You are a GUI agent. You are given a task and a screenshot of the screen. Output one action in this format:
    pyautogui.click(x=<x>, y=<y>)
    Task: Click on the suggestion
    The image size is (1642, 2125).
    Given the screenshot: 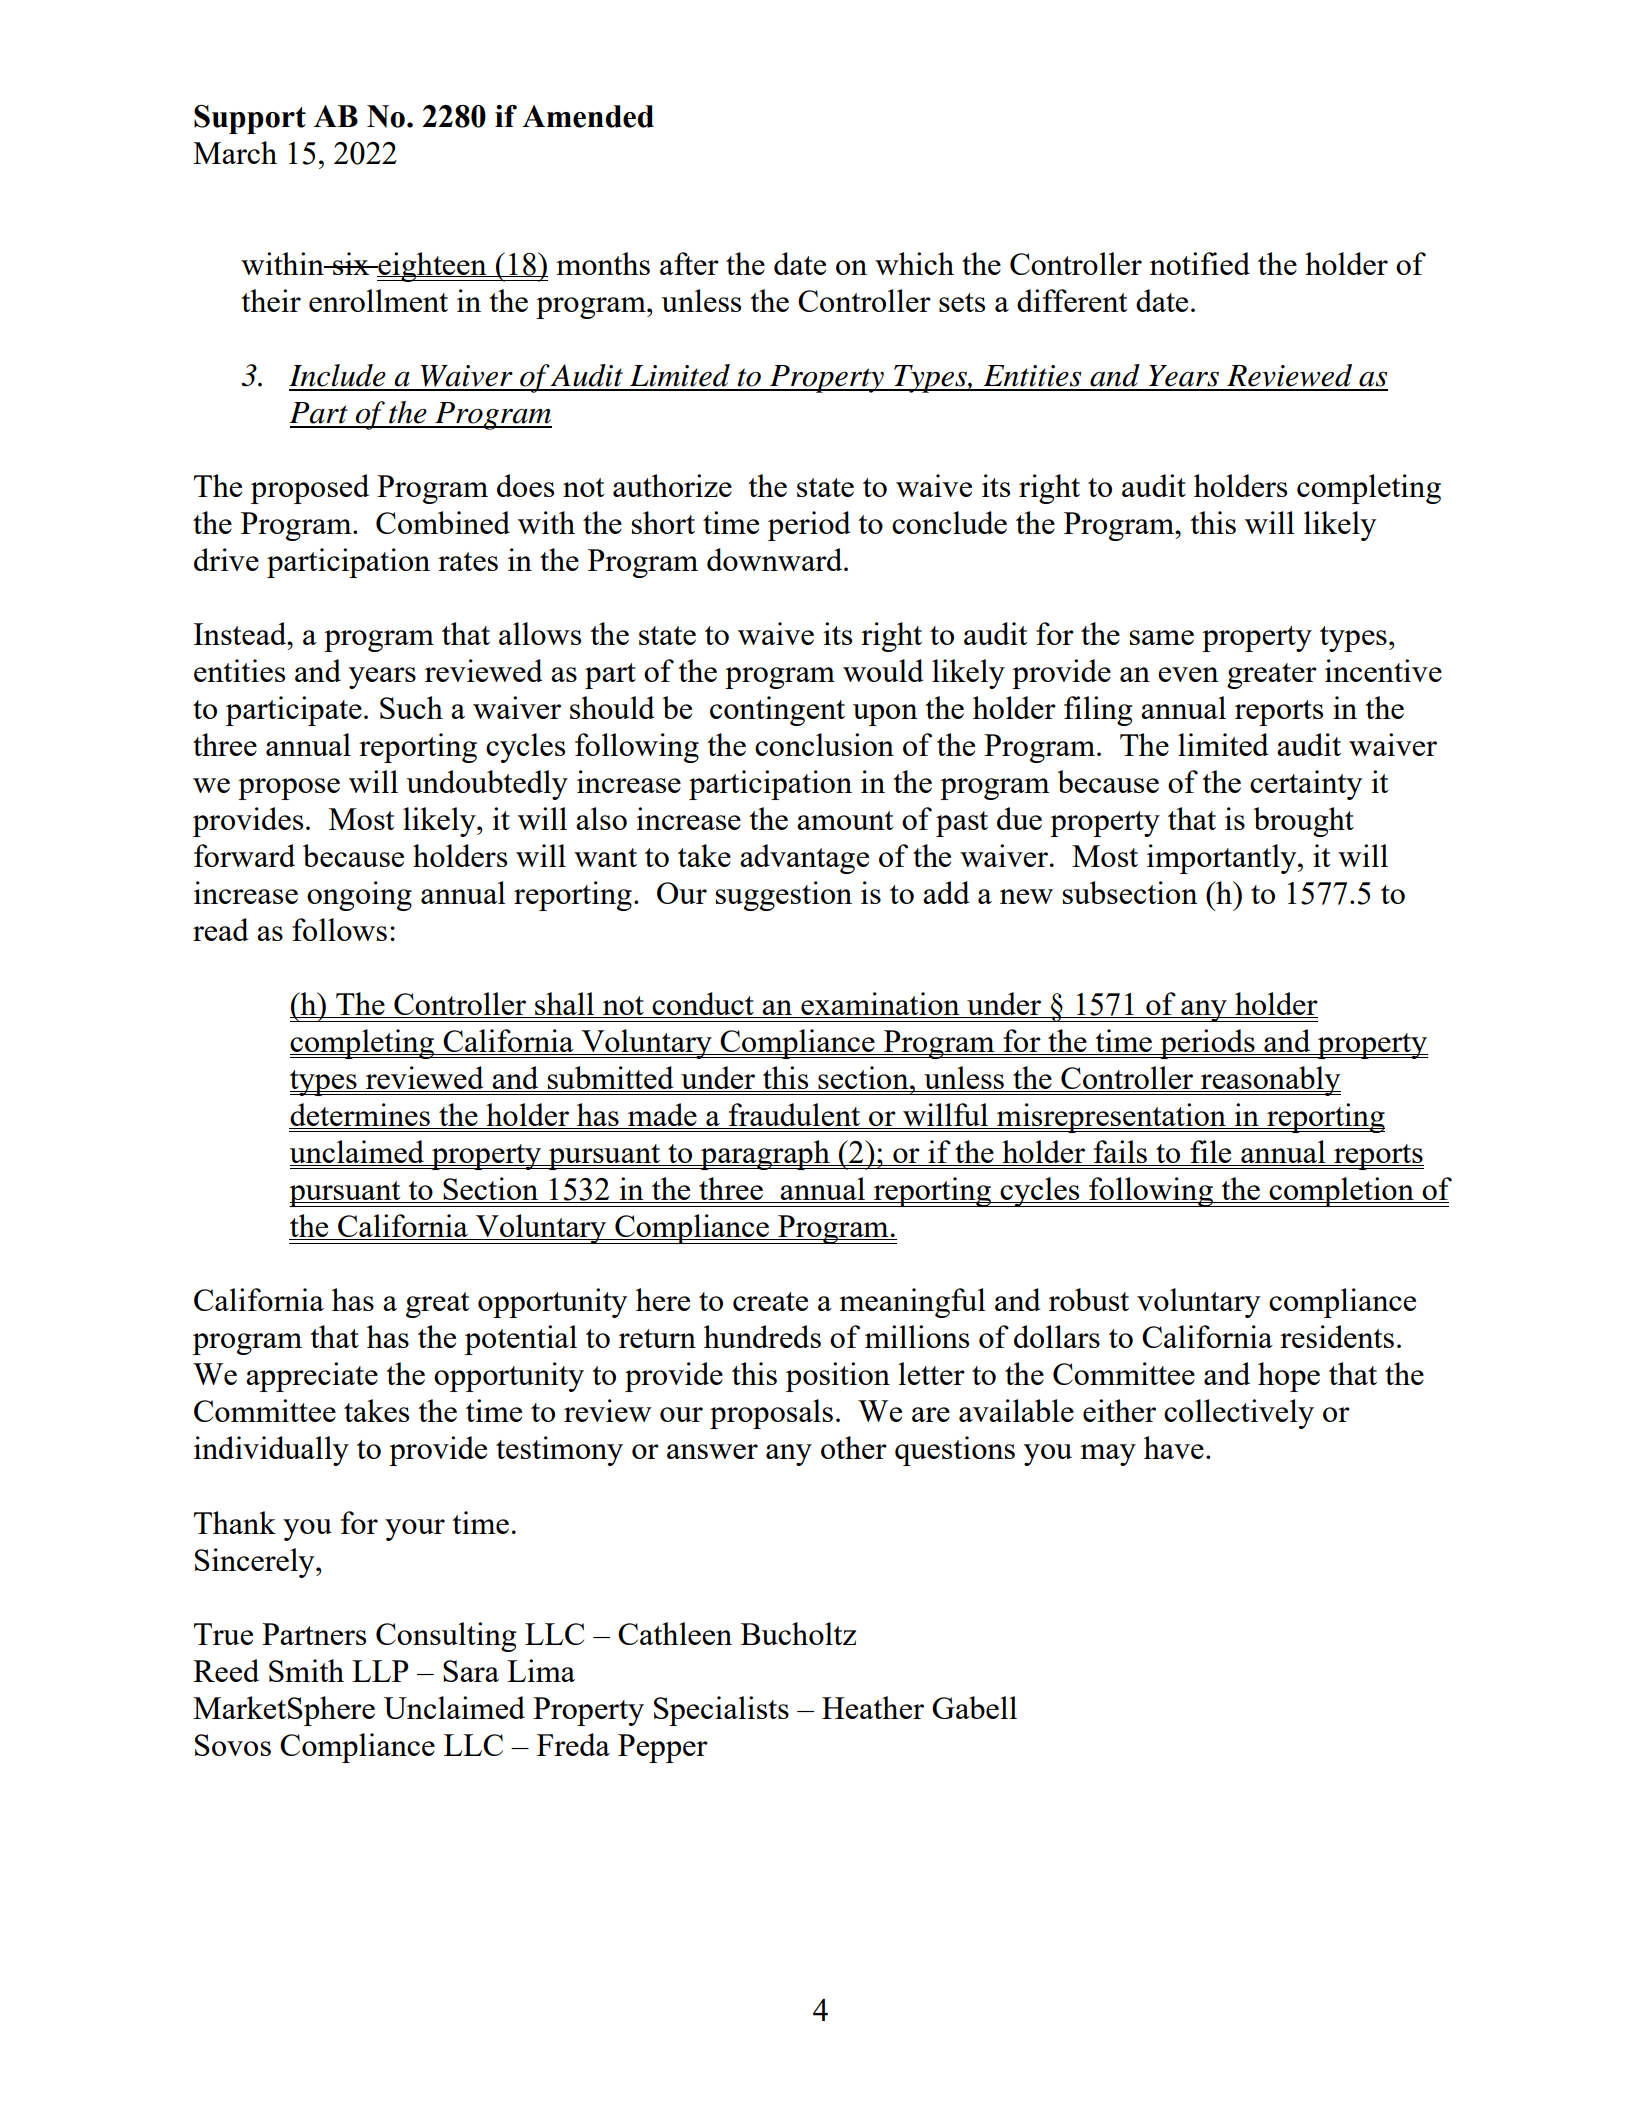 What is the action you would take?
    pyautogui.click(x=784, y=896)
